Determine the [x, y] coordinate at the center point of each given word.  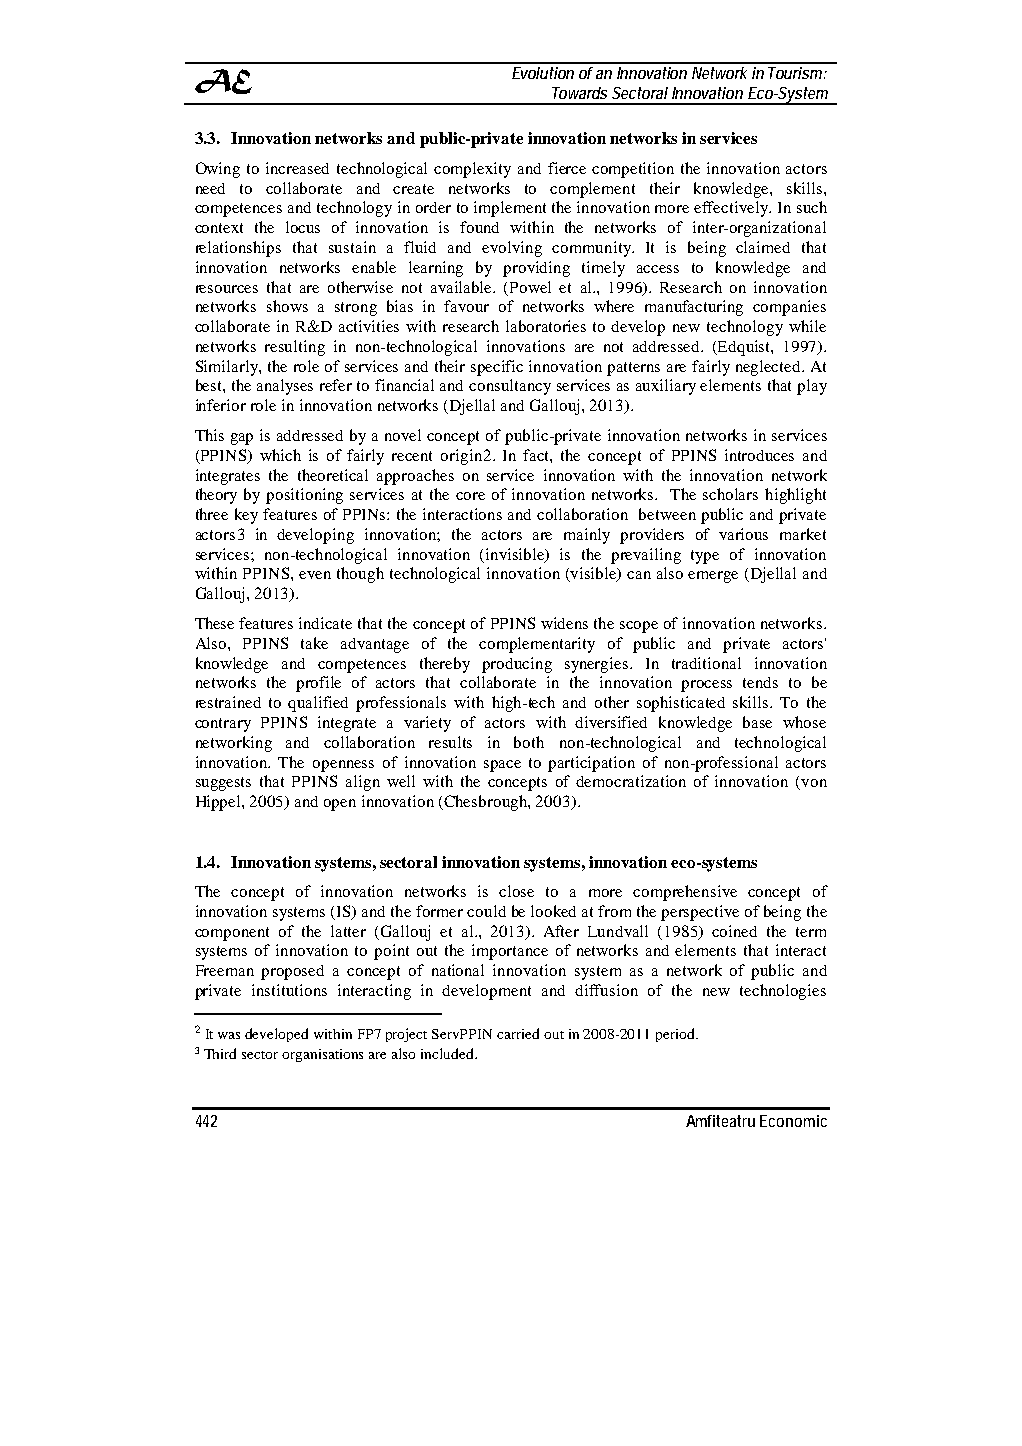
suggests [223, 784]
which [280, 455]
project [406, 1035]
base [757, 722]
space [502, 766]
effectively [732, 209]
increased [297, 168]
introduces [759, 455]
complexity [472, 170]
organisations [322, 1055]
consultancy [510, 387]
